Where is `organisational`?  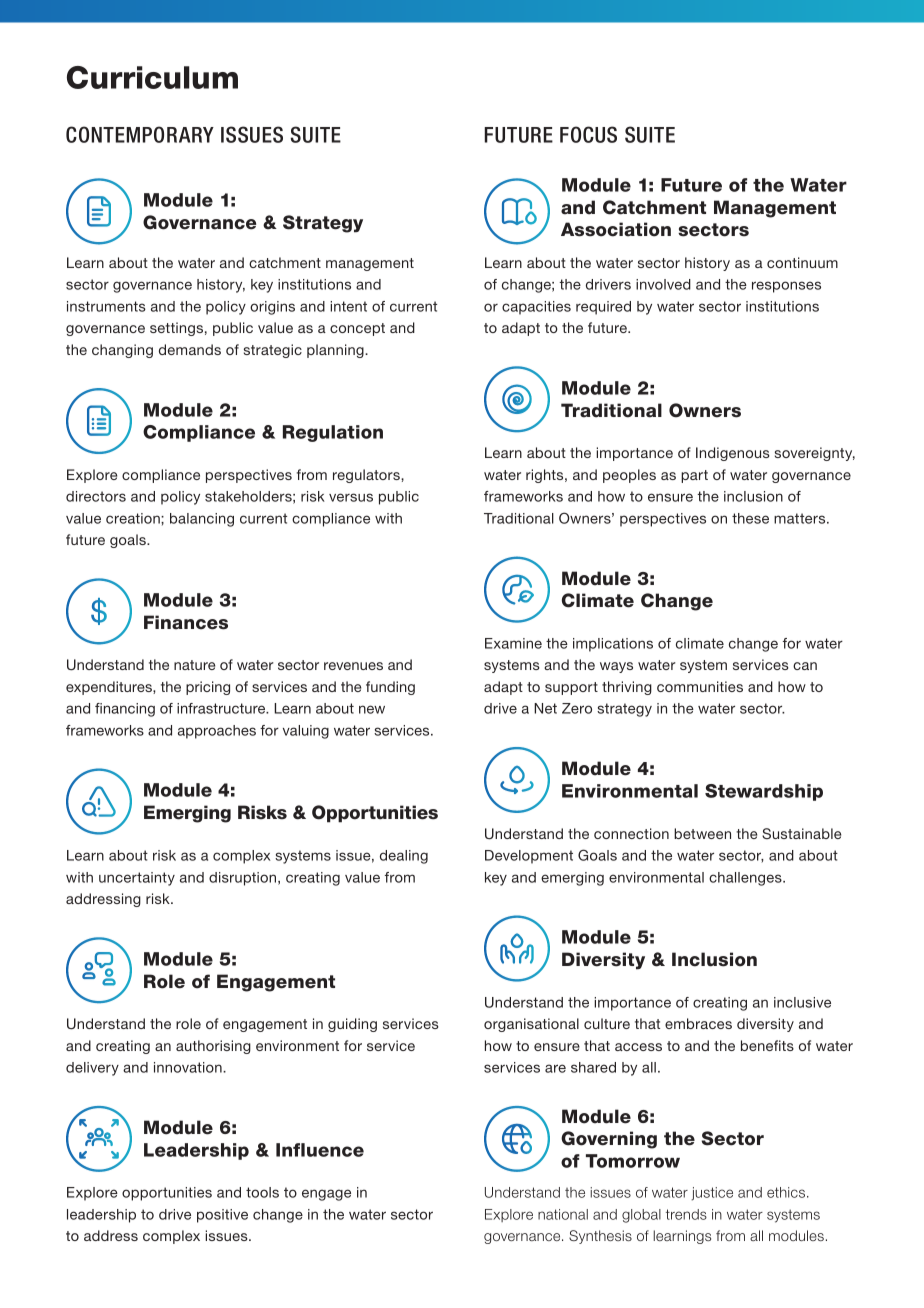 organisational is located at coordinates (531, 1025).
